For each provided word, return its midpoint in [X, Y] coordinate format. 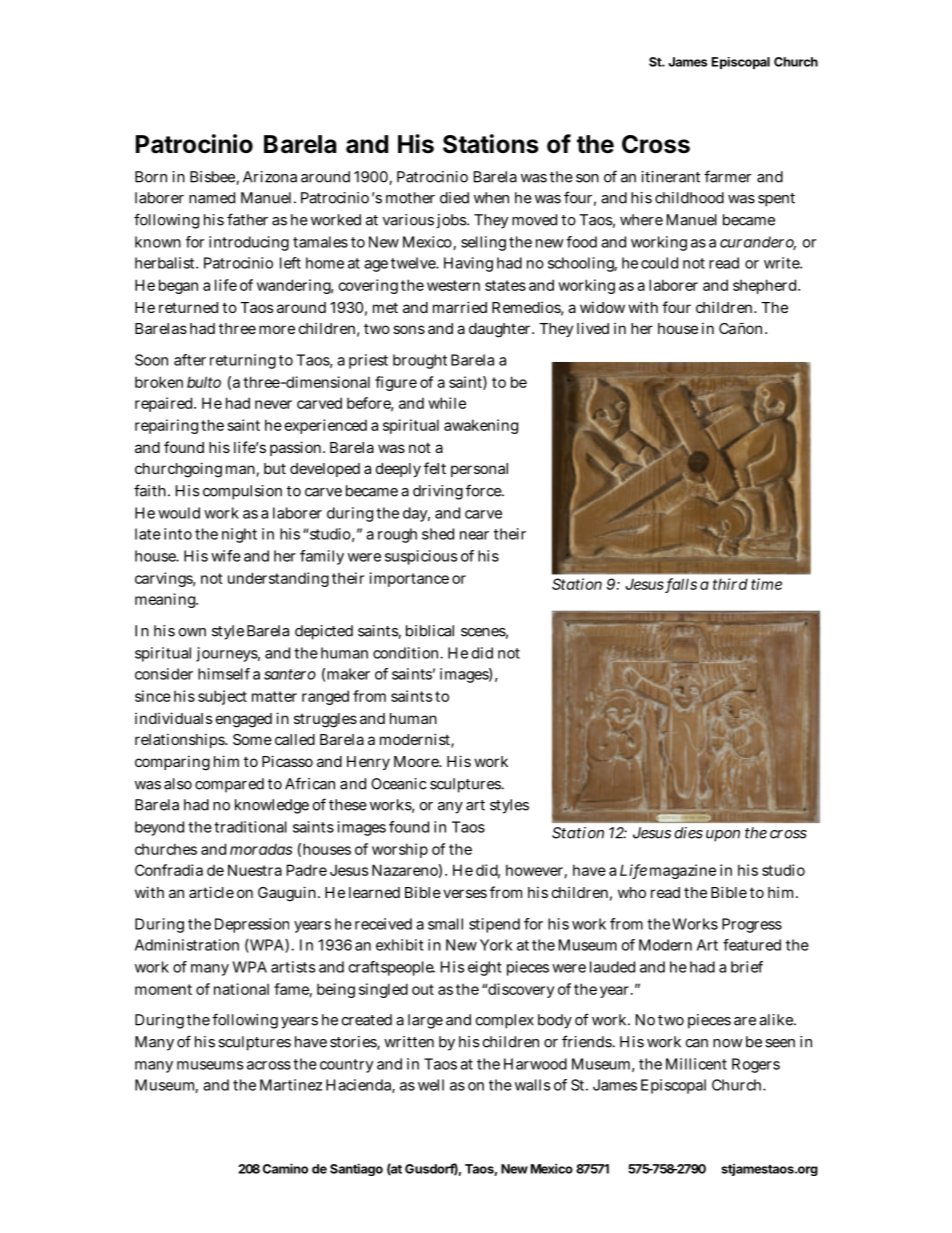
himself [224, 674]
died [454, 198]
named [212, 198]
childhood [689, 198]
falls [681, 585]
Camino [285, 1168]
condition [408, 653]
